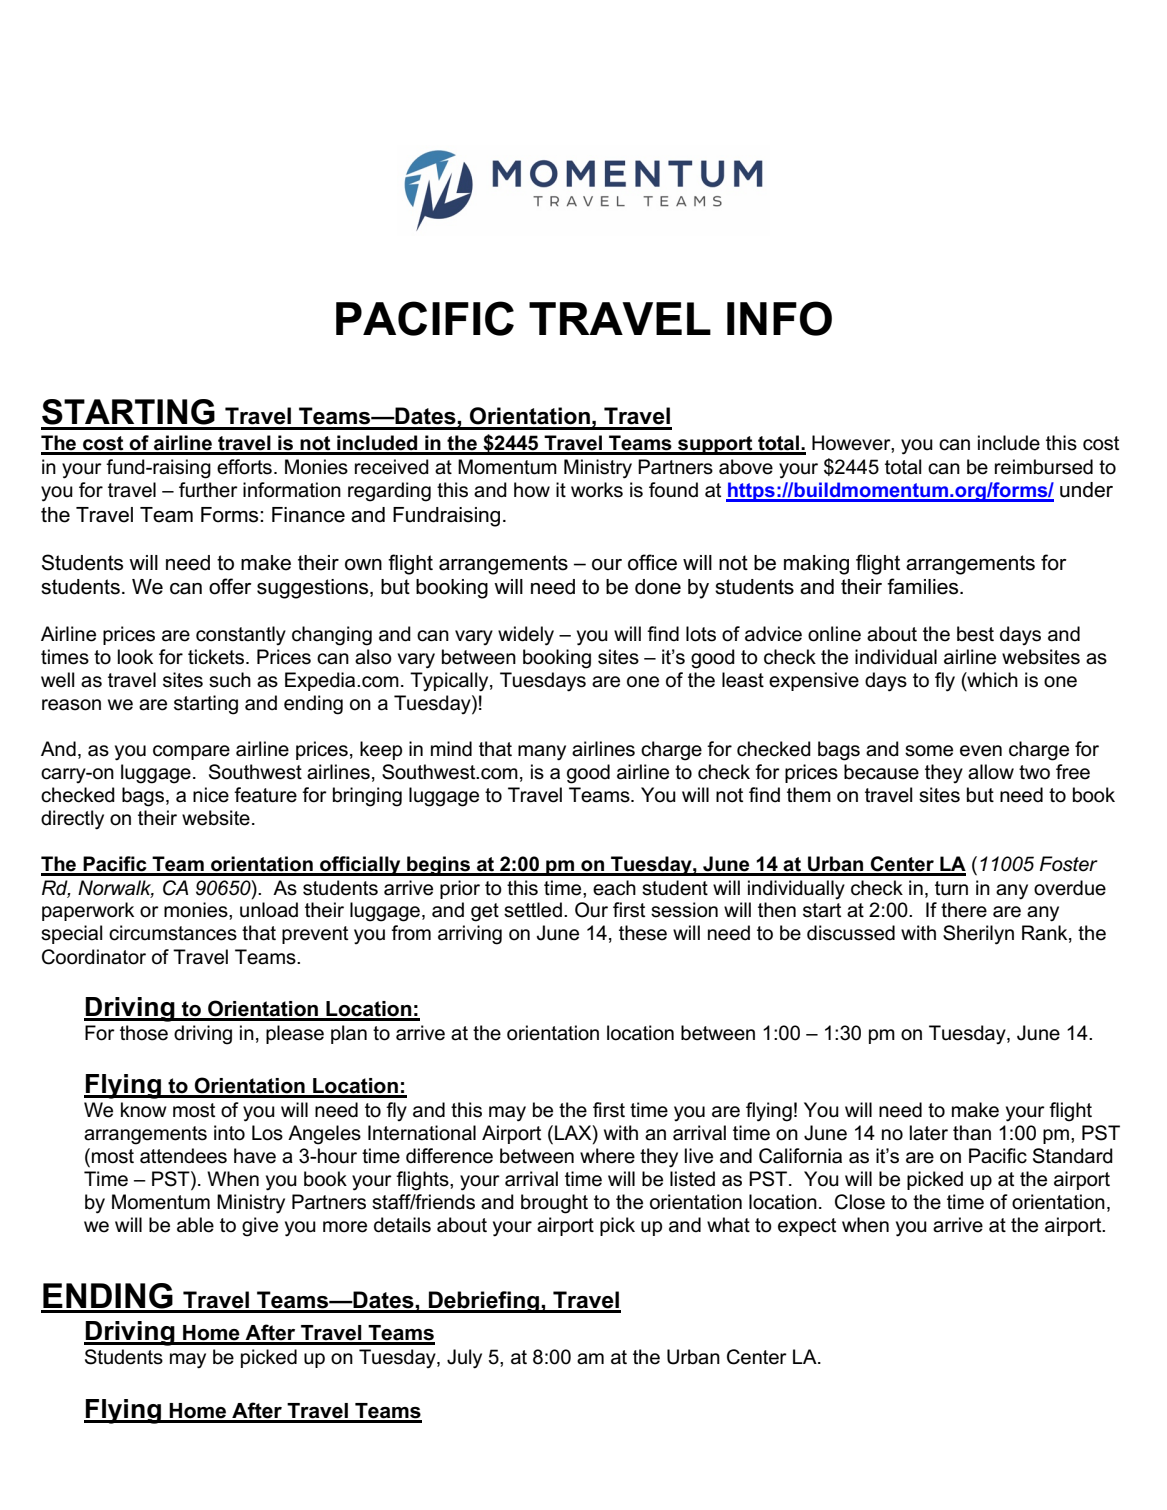 This document has height=1510, width=1167. Describe the element at coordinates (964, 910) in the document. I see `there` at that location.
